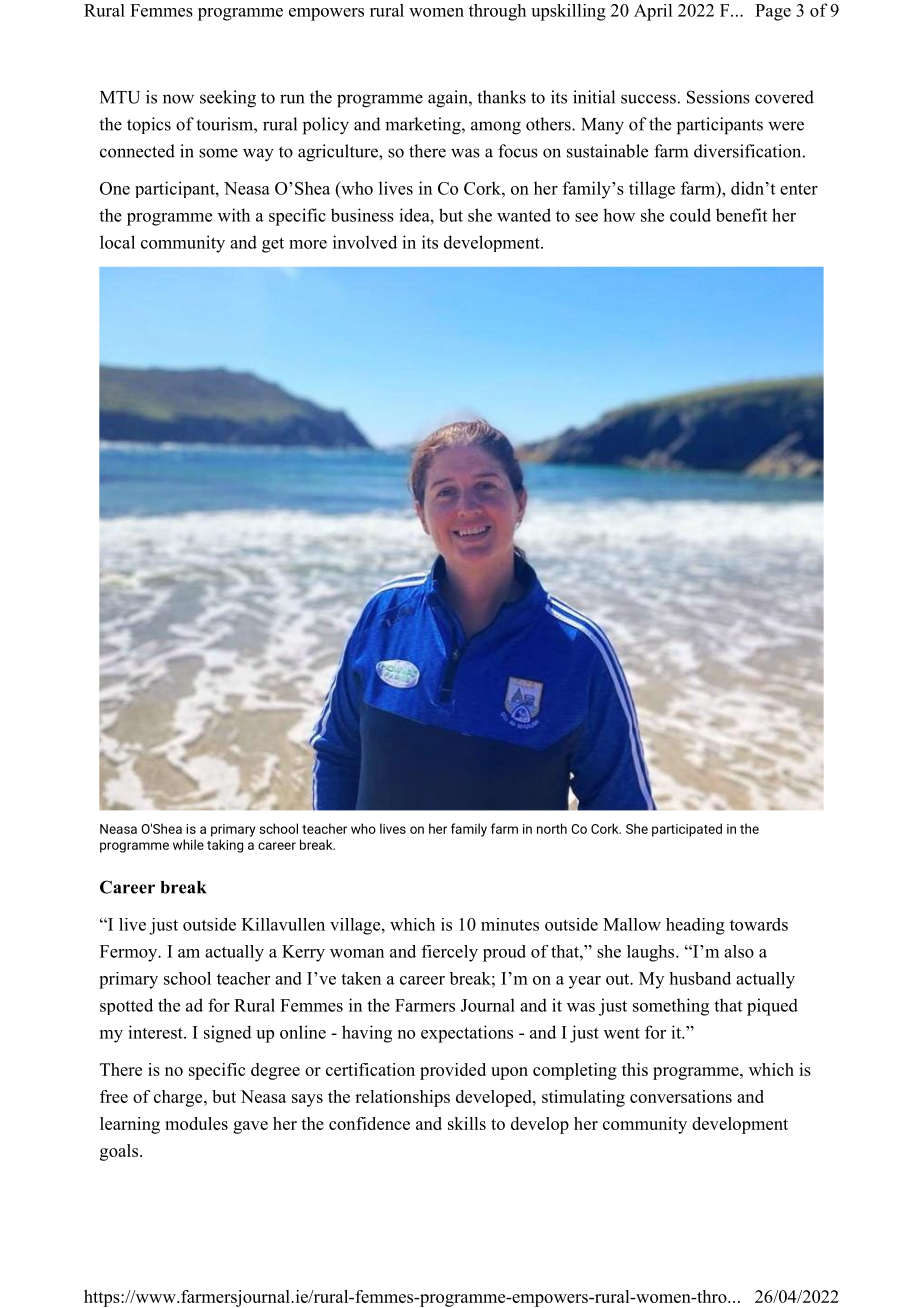 Image resolution: width=924 pixels, height=1308 pixels. Describe the element at coordinates (365, 242) in the screenshot. I see `involved` at that location.
